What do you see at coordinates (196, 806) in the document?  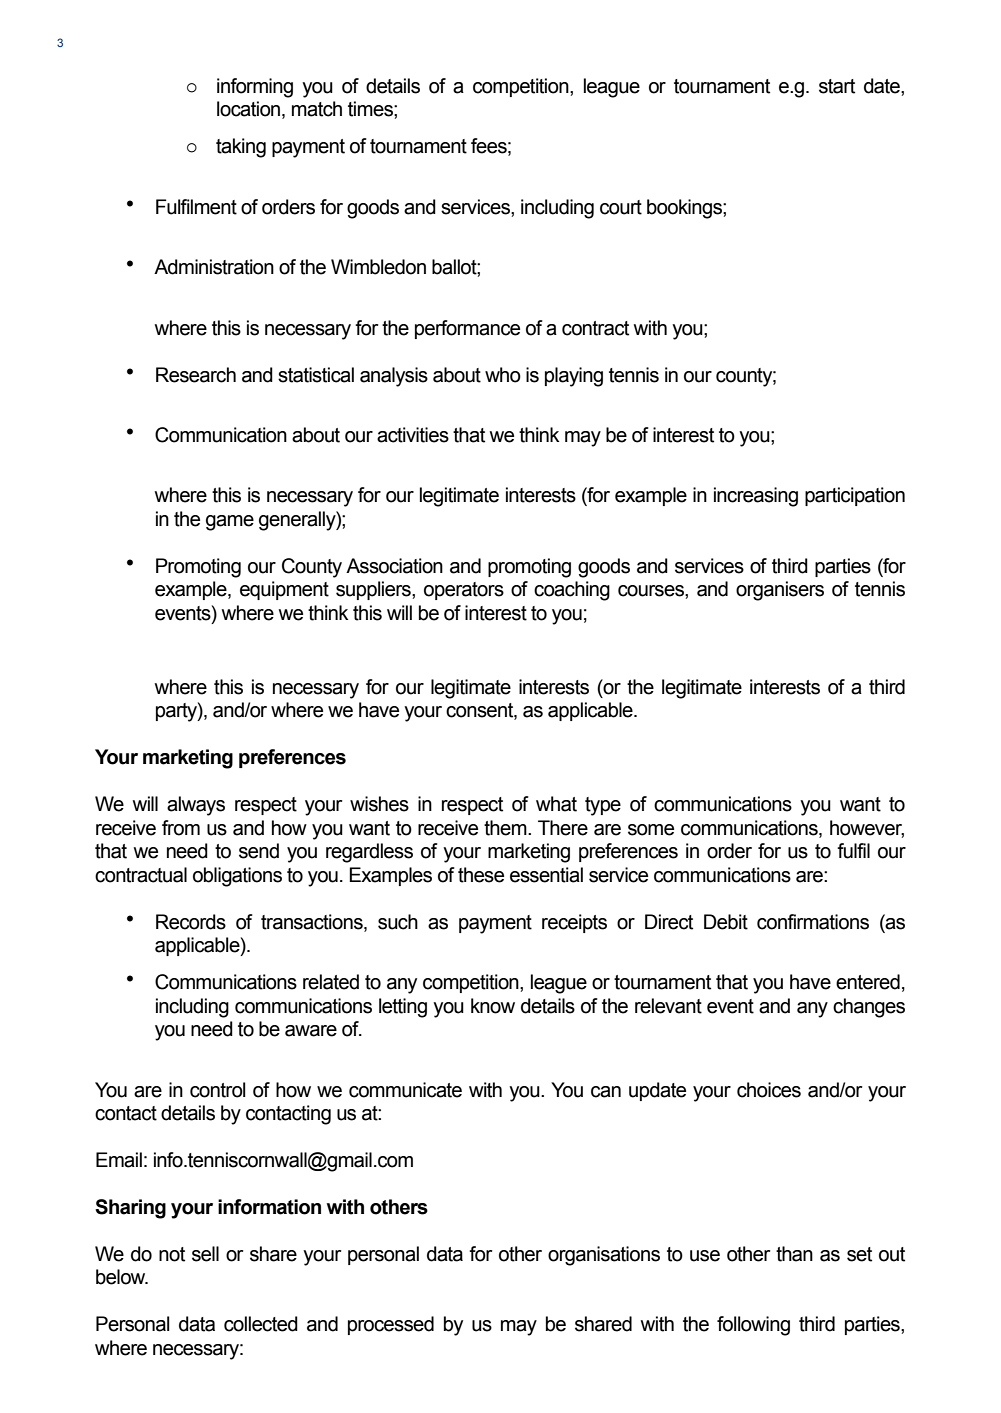 I see `always` at bounding box center [196, 806].
